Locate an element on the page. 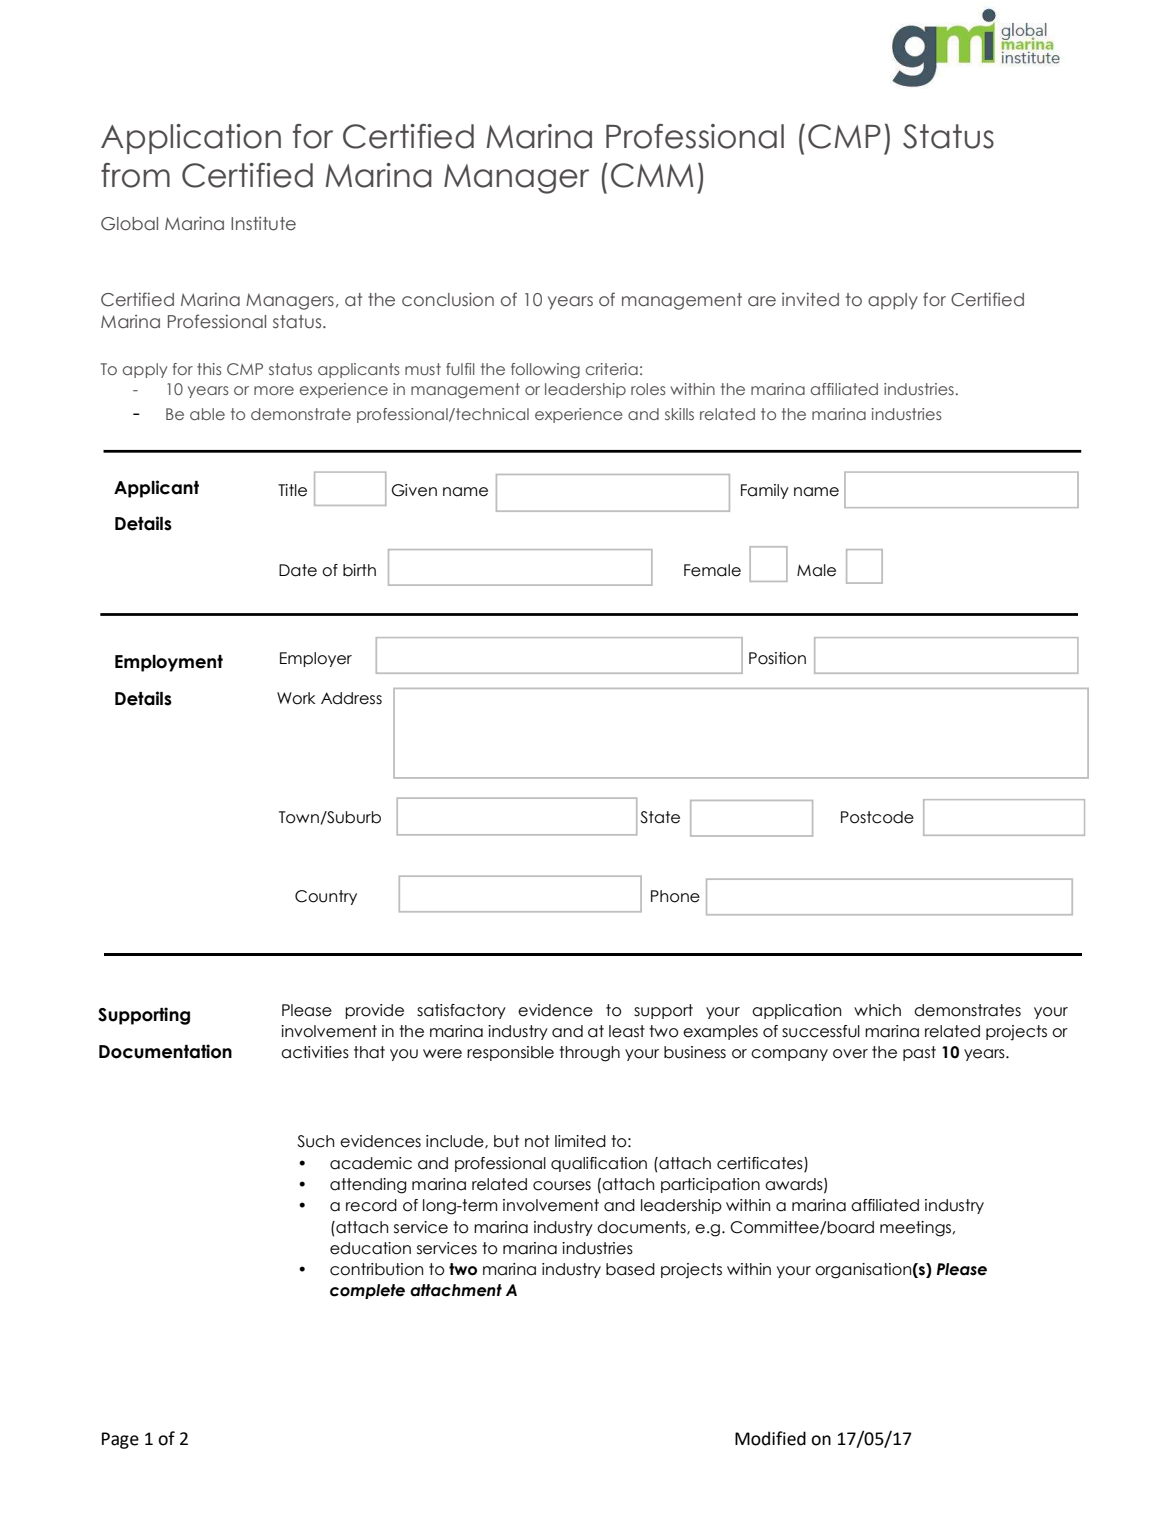 The image size is (1171, 1515). Country is located at coordinates (326, 897).
